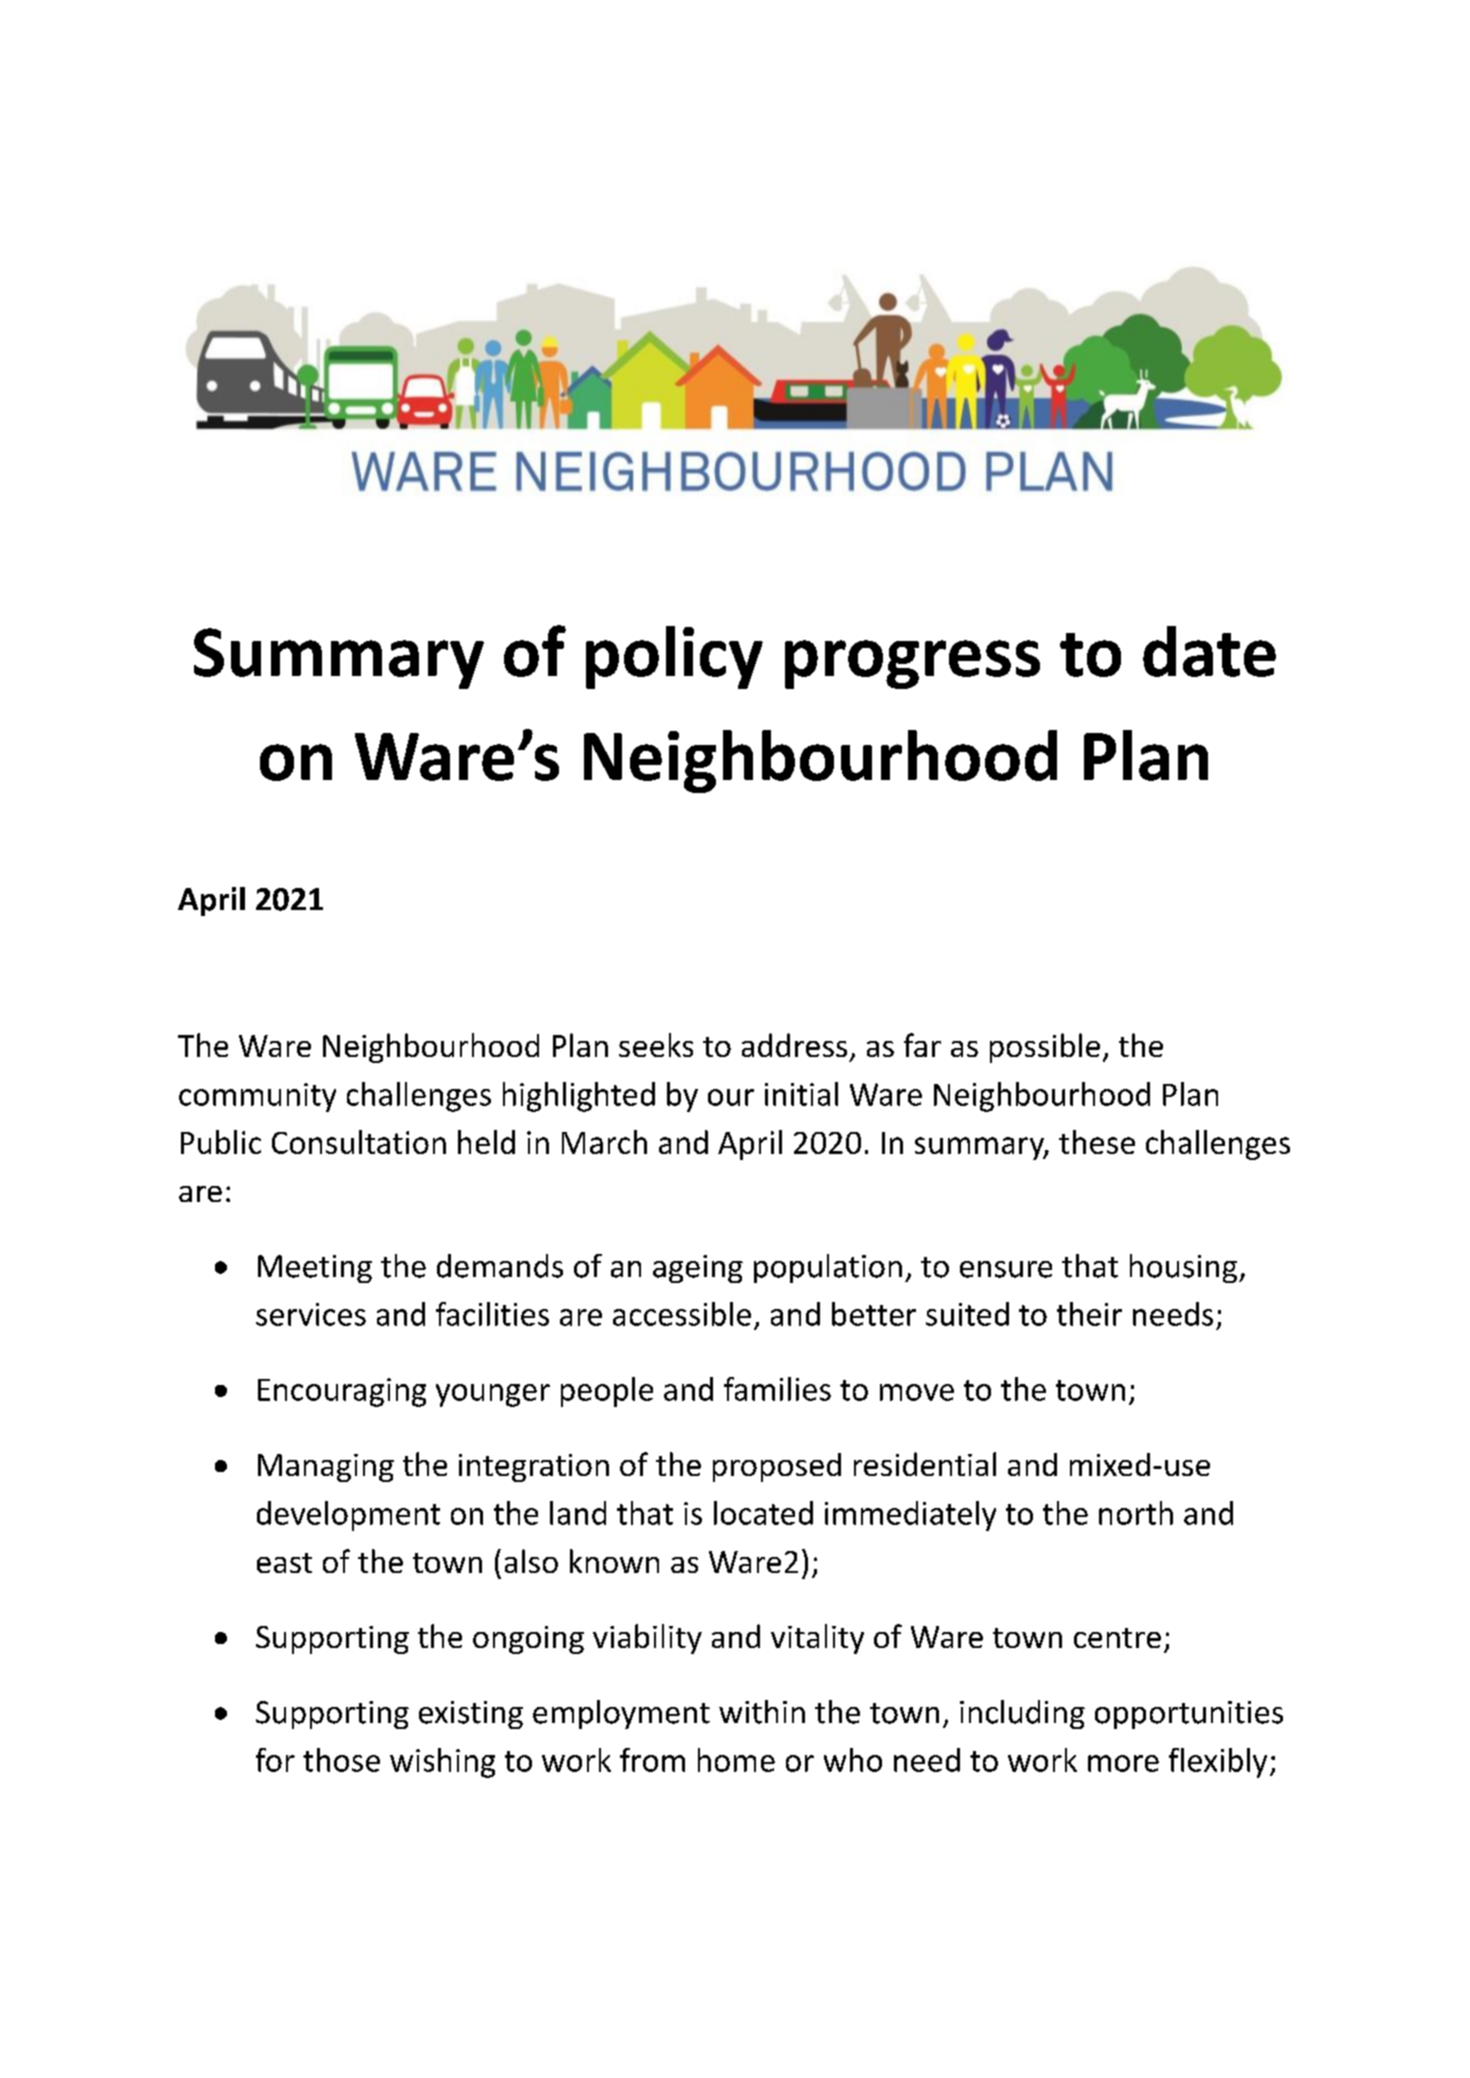 The height and width of the image is (2078, 1470). Describe the element at coordinates (1136, 1513) in the image. I see `north` at that location.
